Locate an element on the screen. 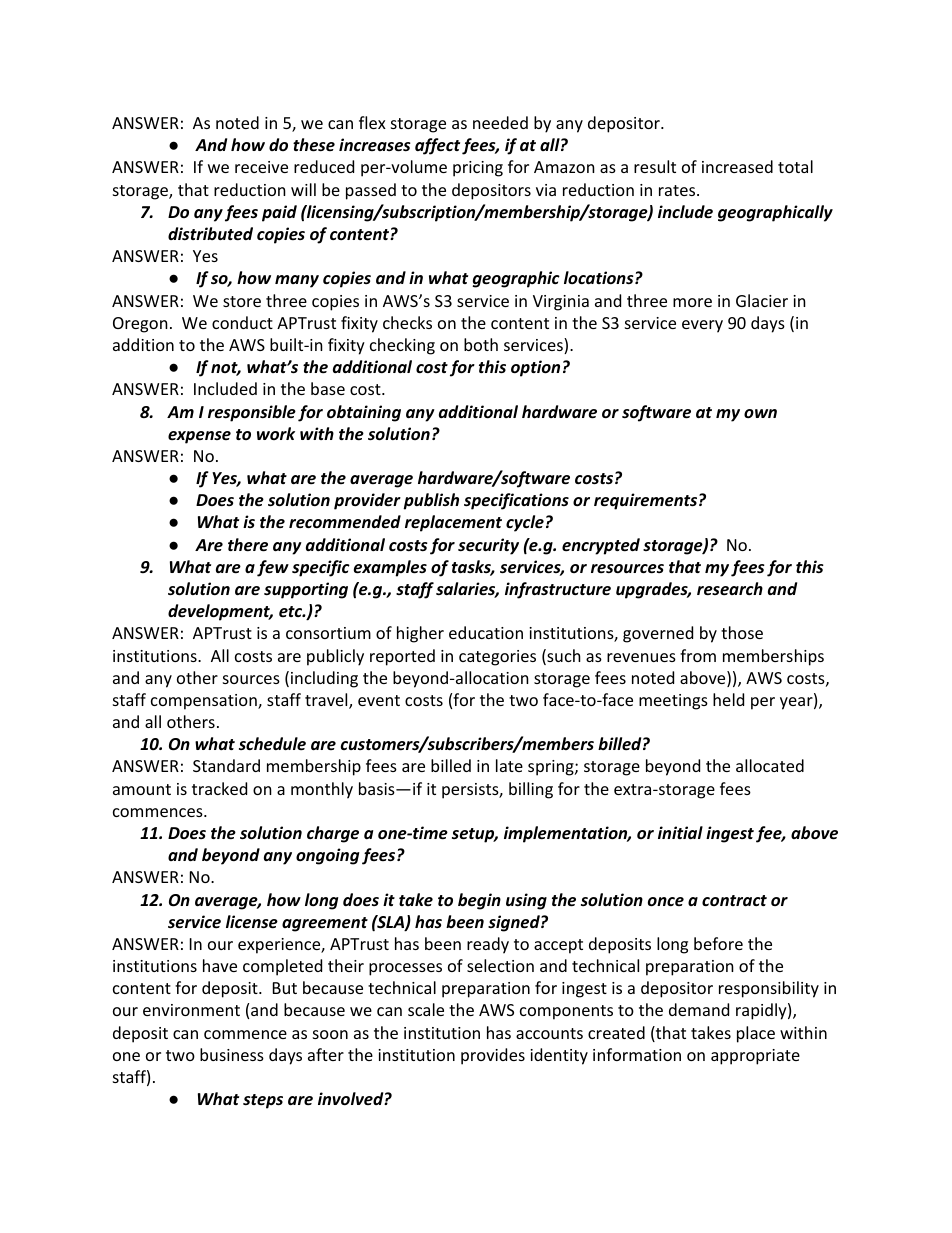  publish is located at coordinates (431, 501).
